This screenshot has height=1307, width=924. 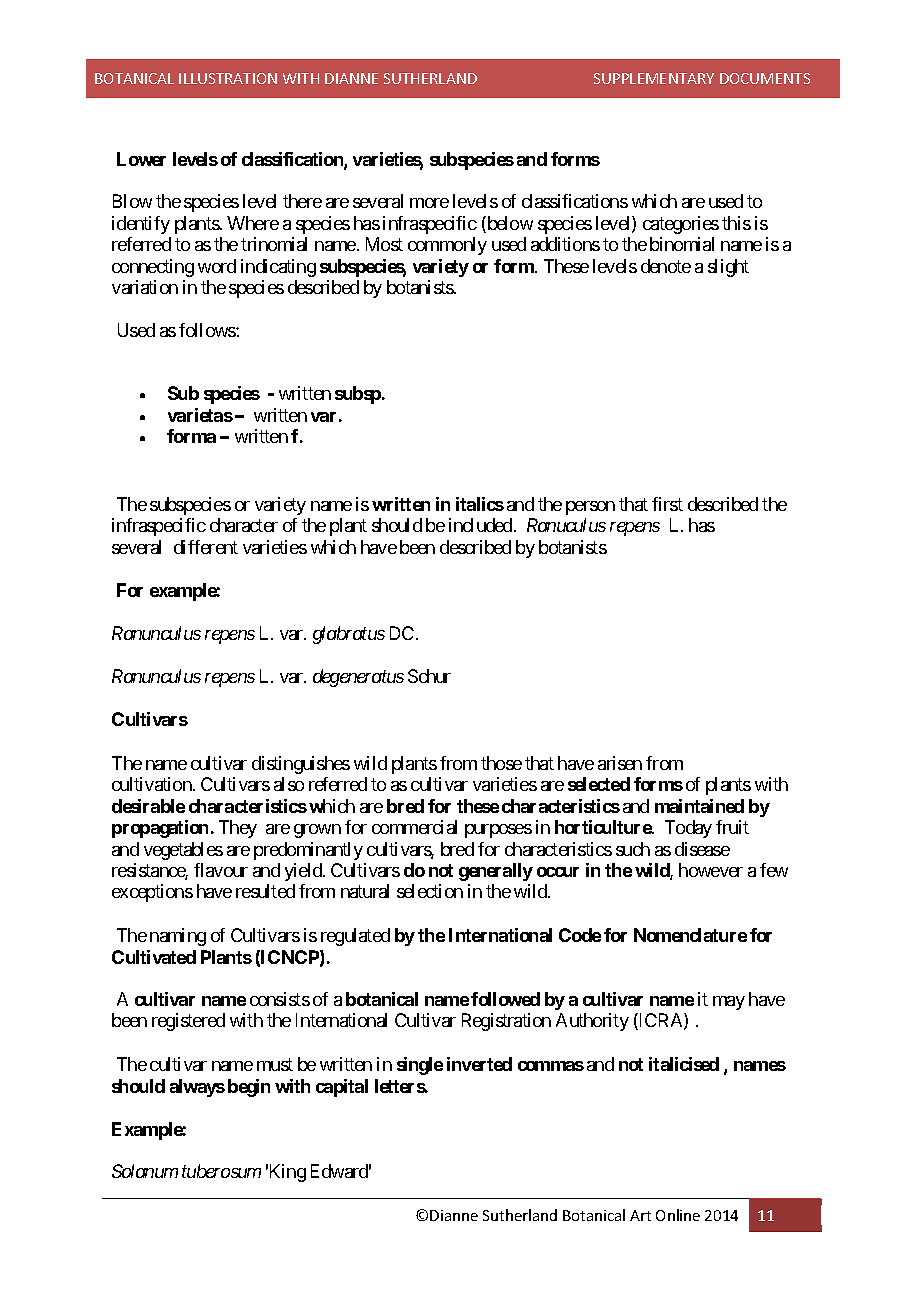 What do you see at coordinates (420, 1066) in the screenshot?
I see `single` at bounding box center [420, 1066].
